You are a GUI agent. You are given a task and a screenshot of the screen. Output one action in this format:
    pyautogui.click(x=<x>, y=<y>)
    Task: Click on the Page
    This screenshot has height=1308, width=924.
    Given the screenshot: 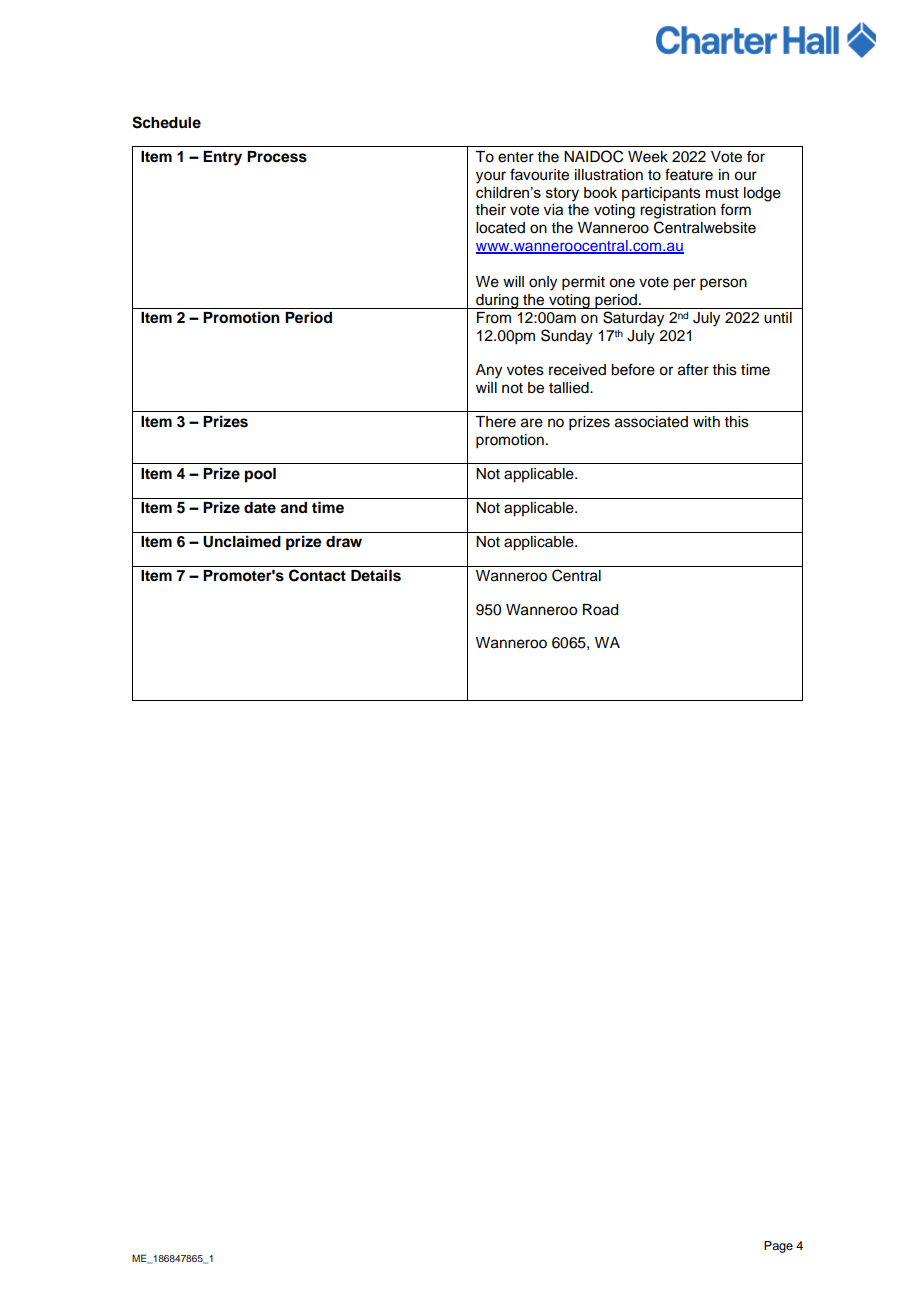 What is the action you would take?
    pyautogui.click(x=778, y=1247)
